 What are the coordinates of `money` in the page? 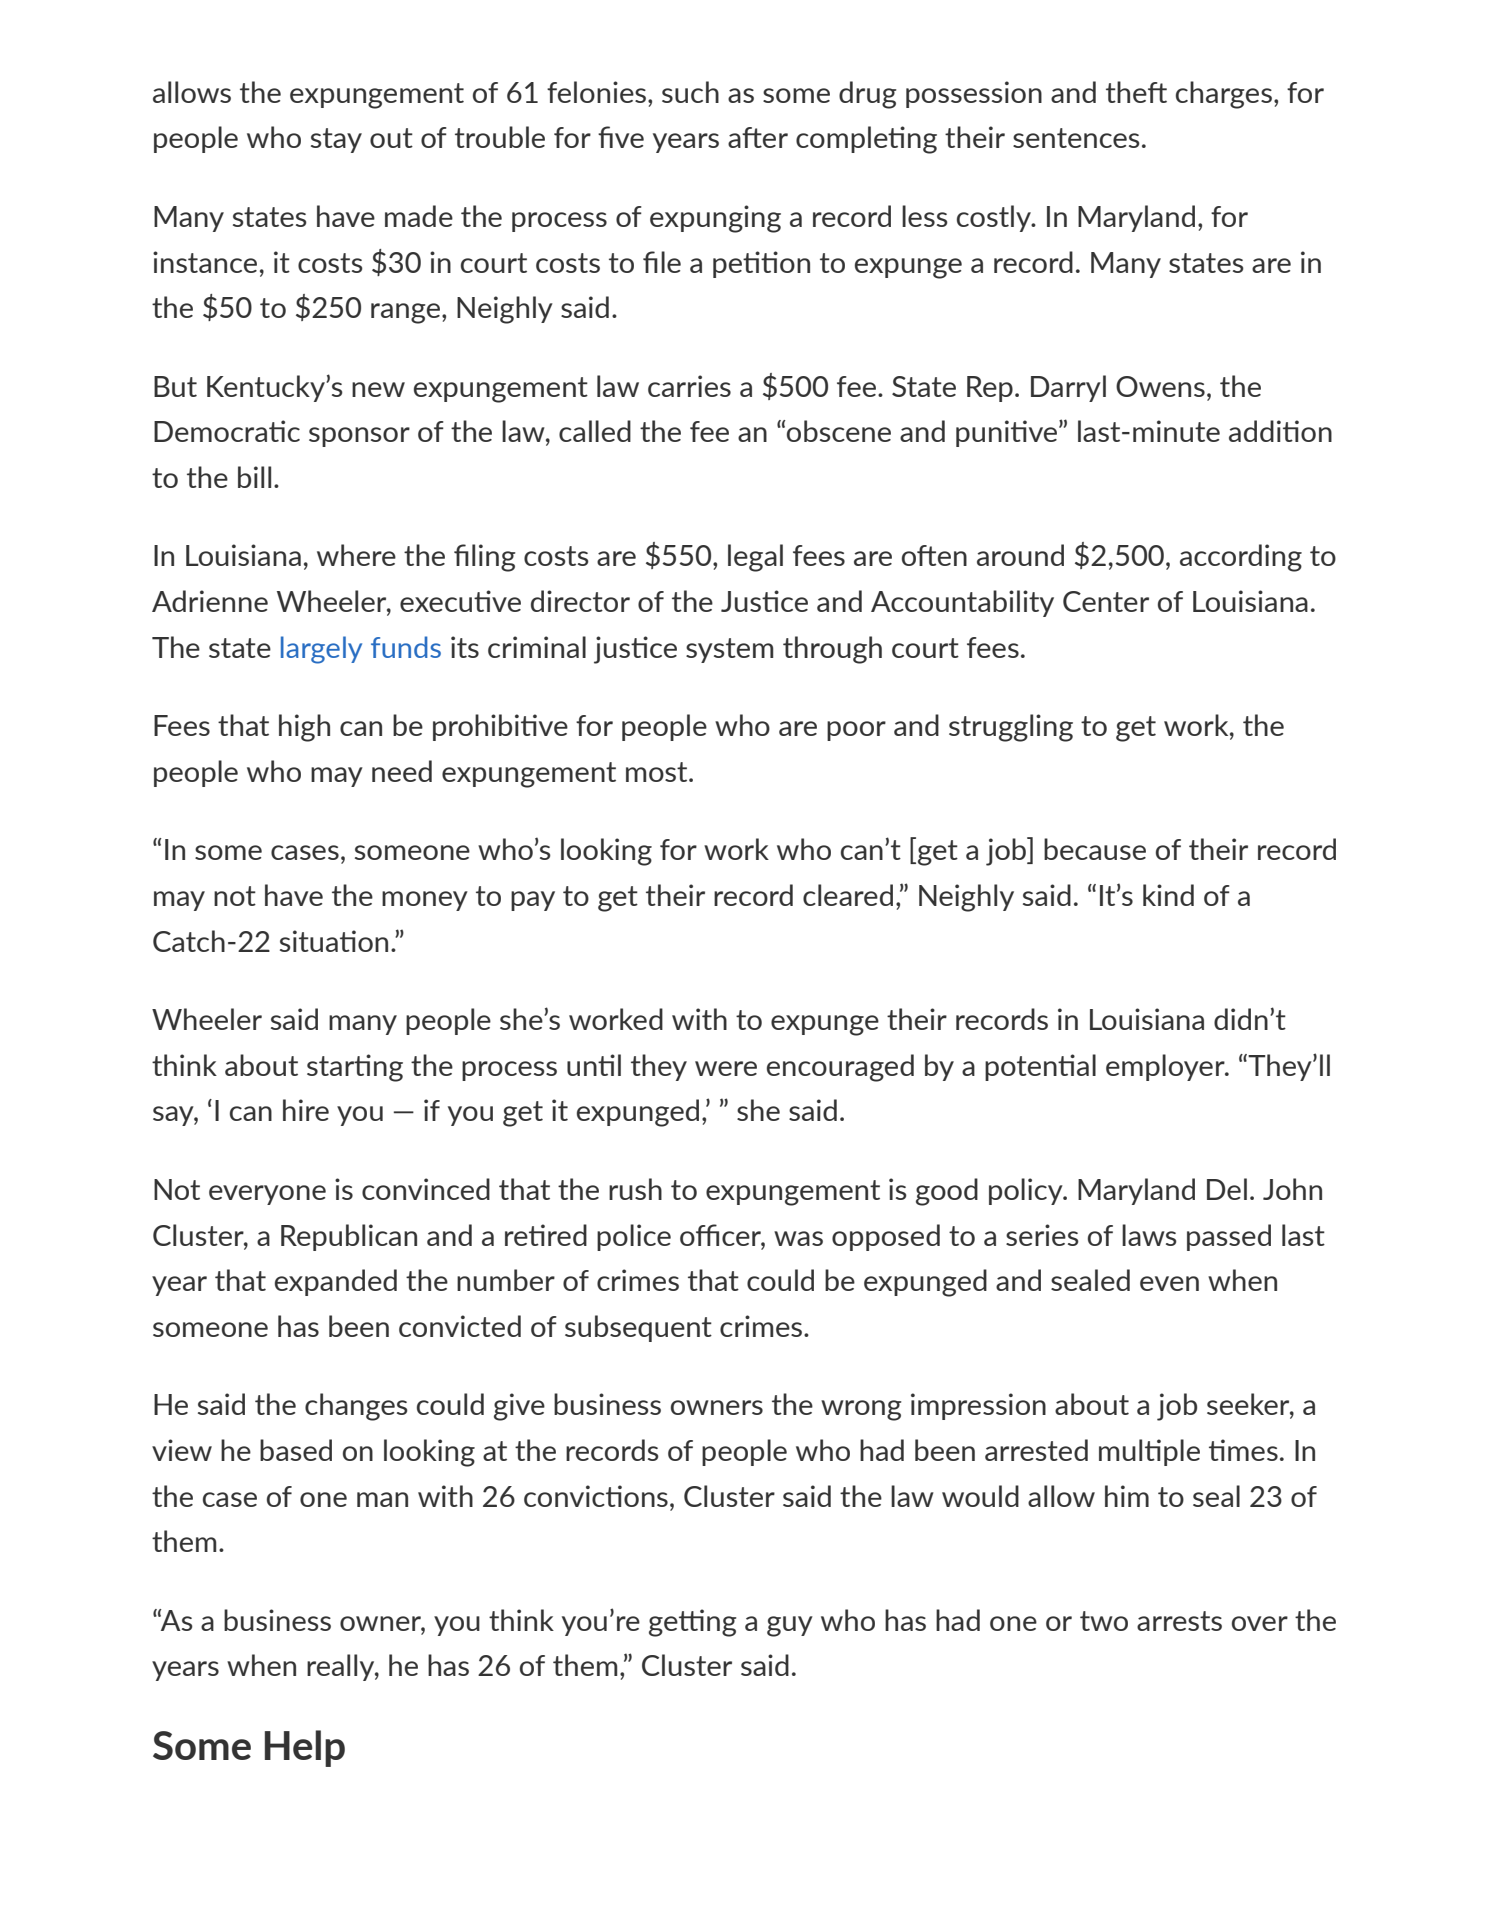 It's located at (425, 901).
